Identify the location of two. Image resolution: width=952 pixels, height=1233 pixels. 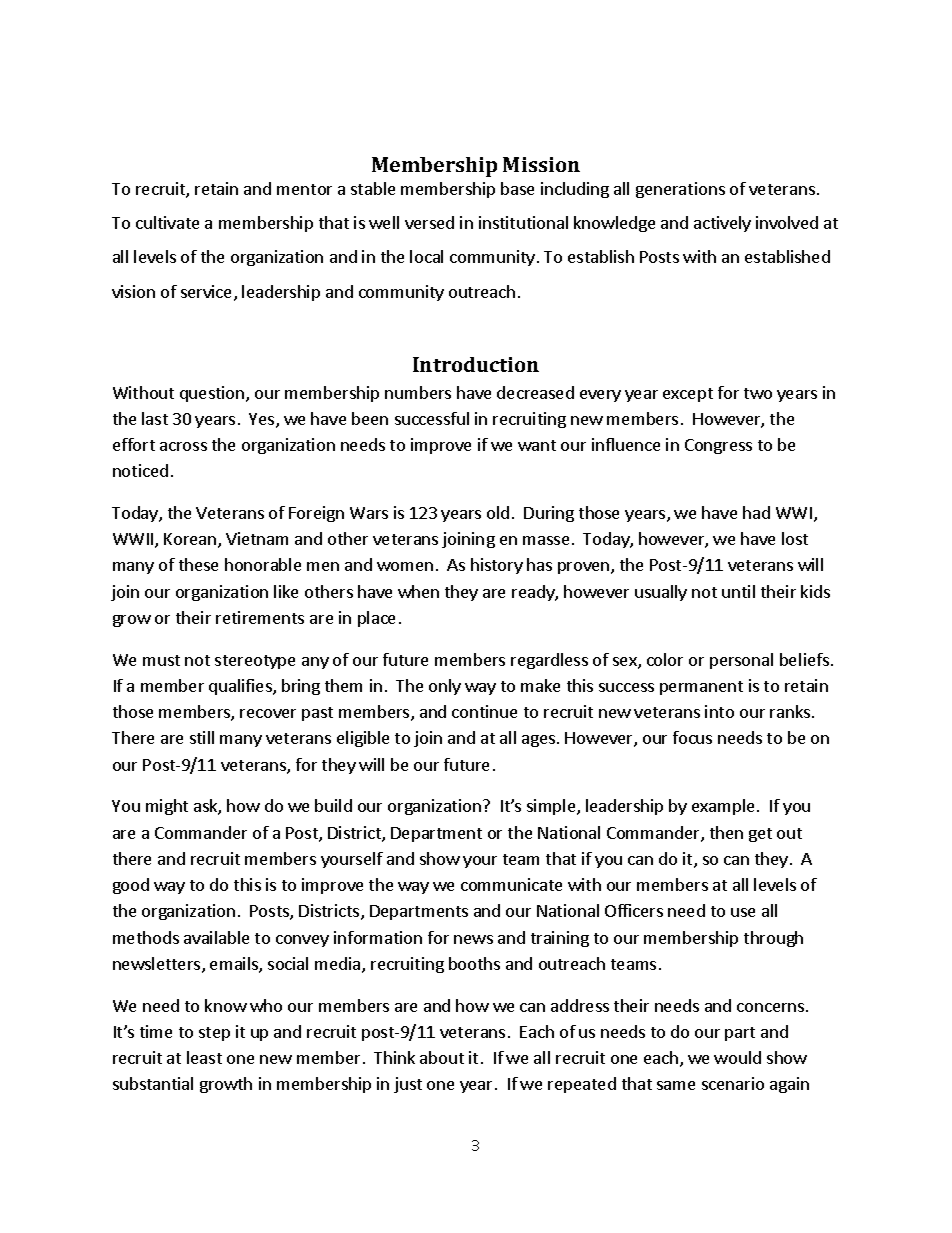
(758, 393).
